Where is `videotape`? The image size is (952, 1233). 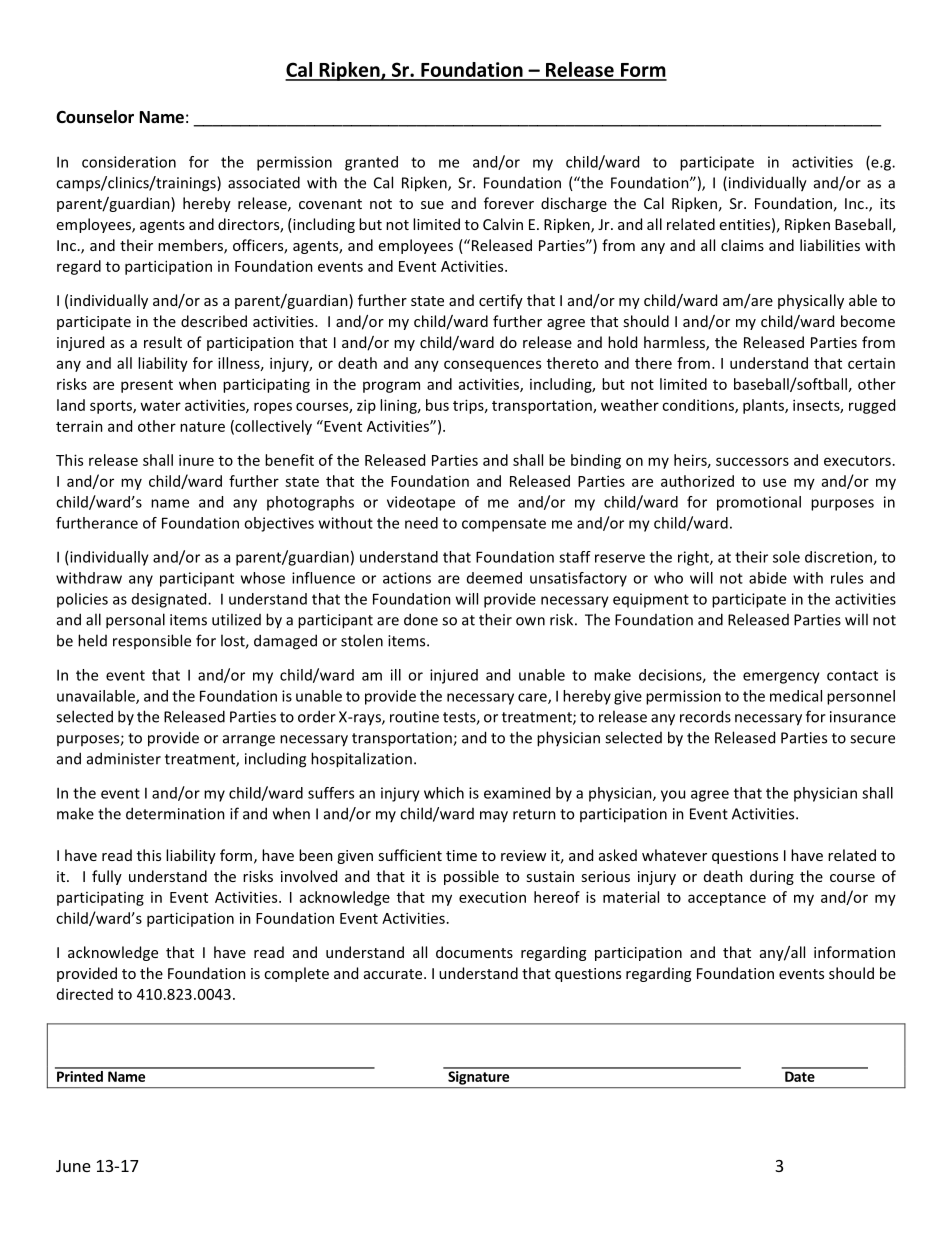
videotape is located at coordinates (421, 503).
